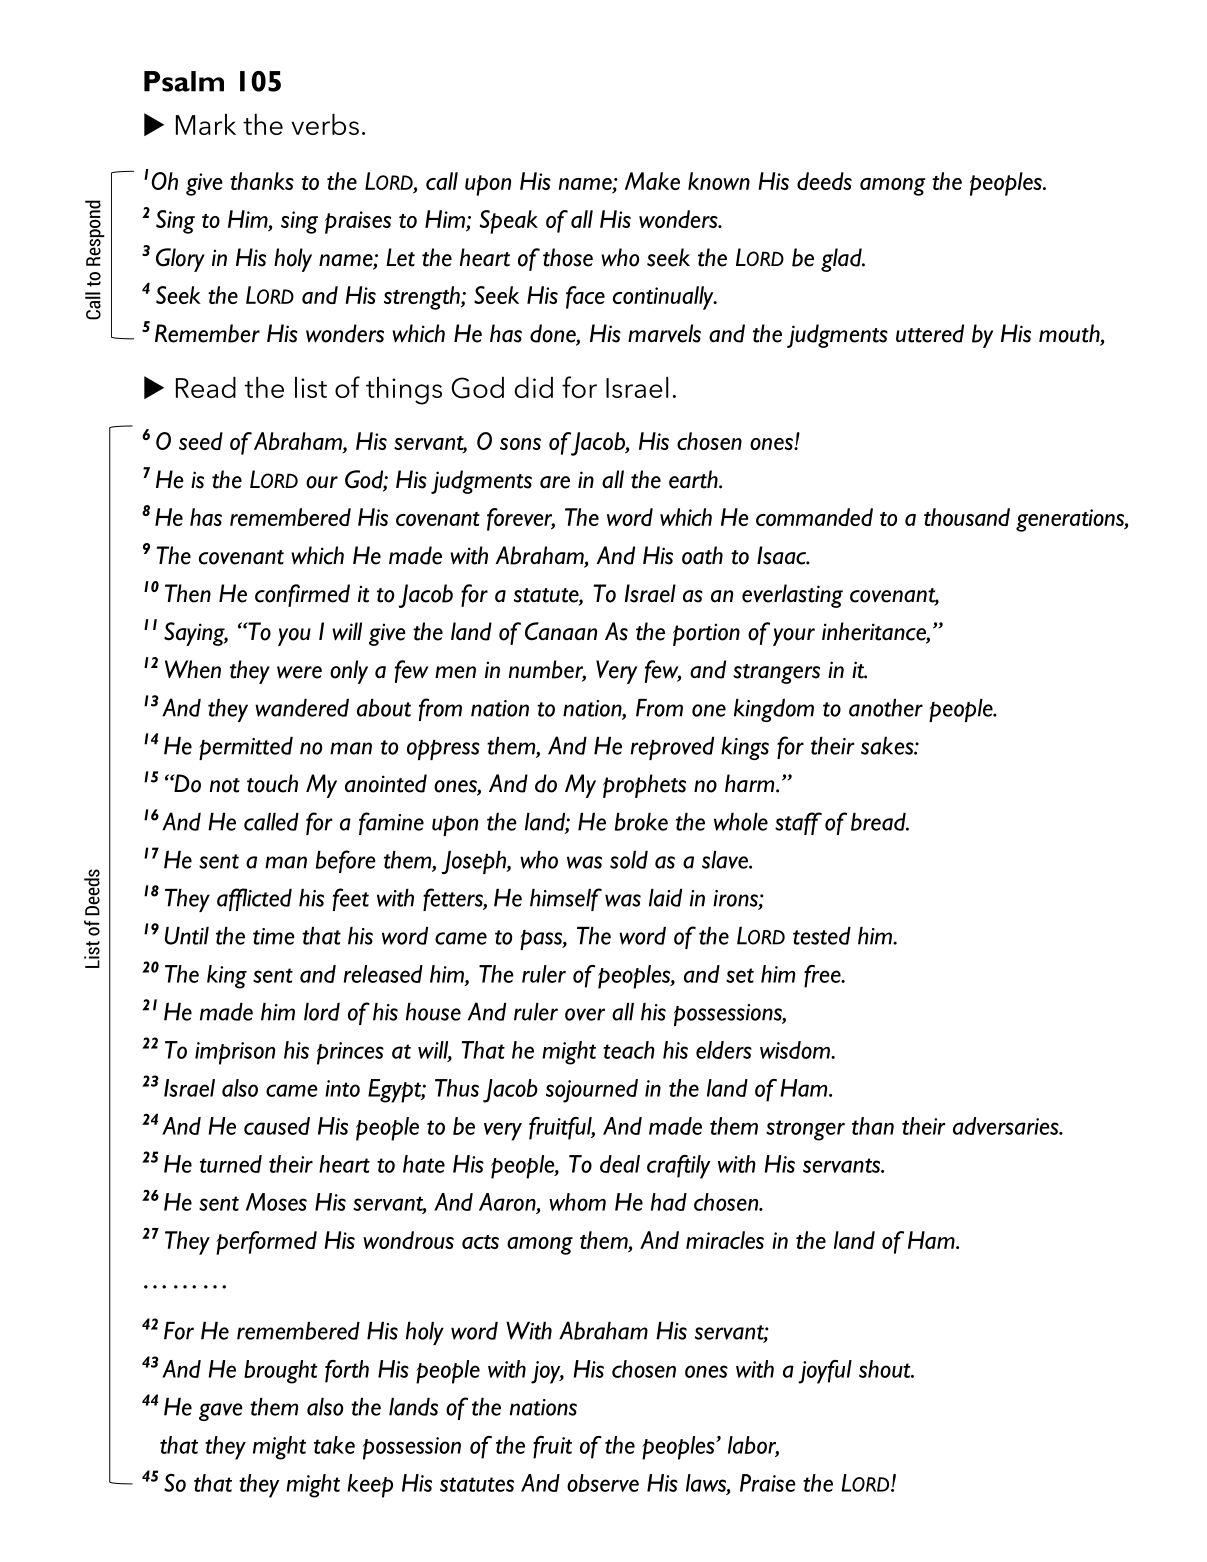 The height and width of the screenshot is (1562, 1207). I want to click on glad, so click(842, 260).
